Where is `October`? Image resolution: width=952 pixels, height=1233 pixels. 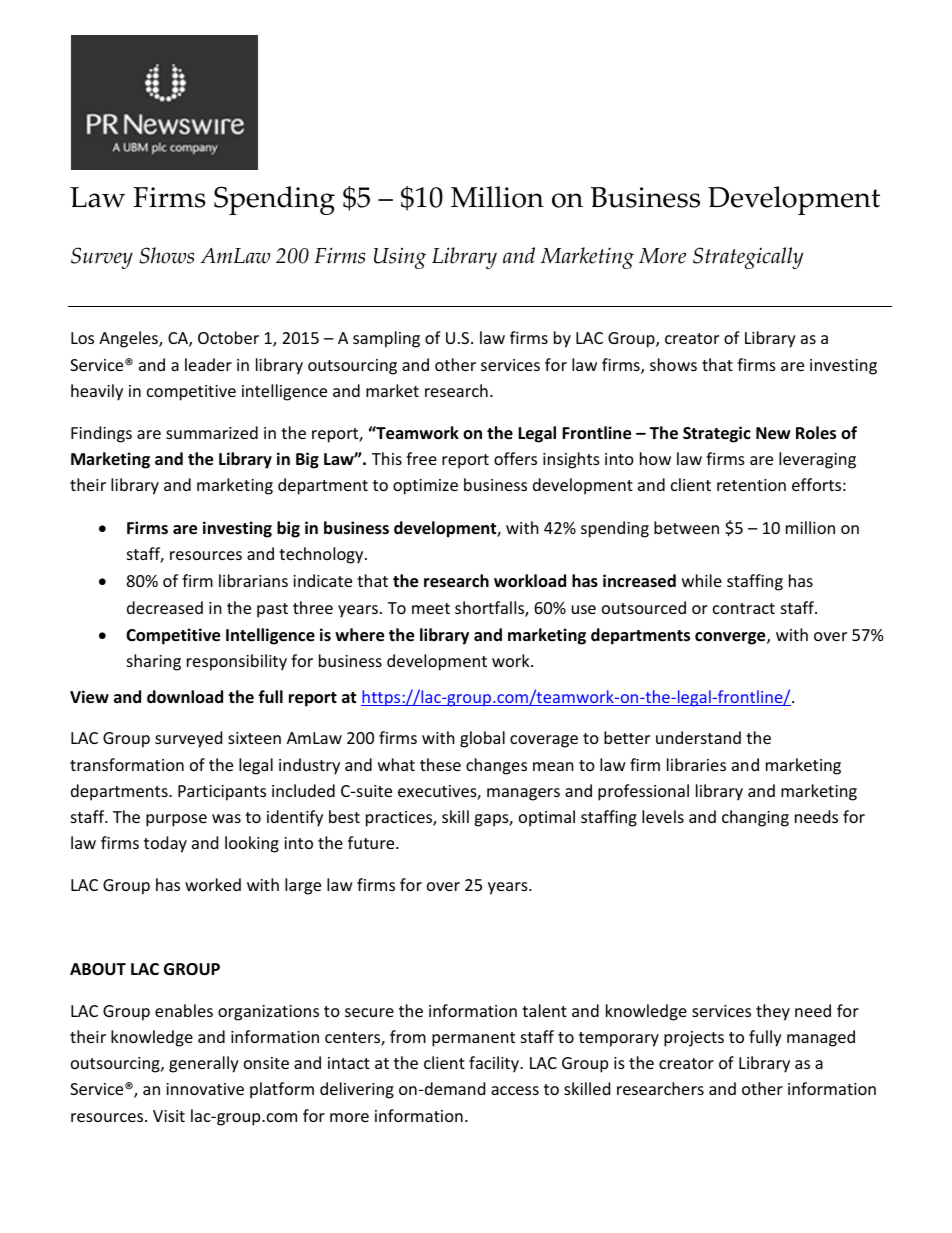 October is located at coordinates (228, 337).
